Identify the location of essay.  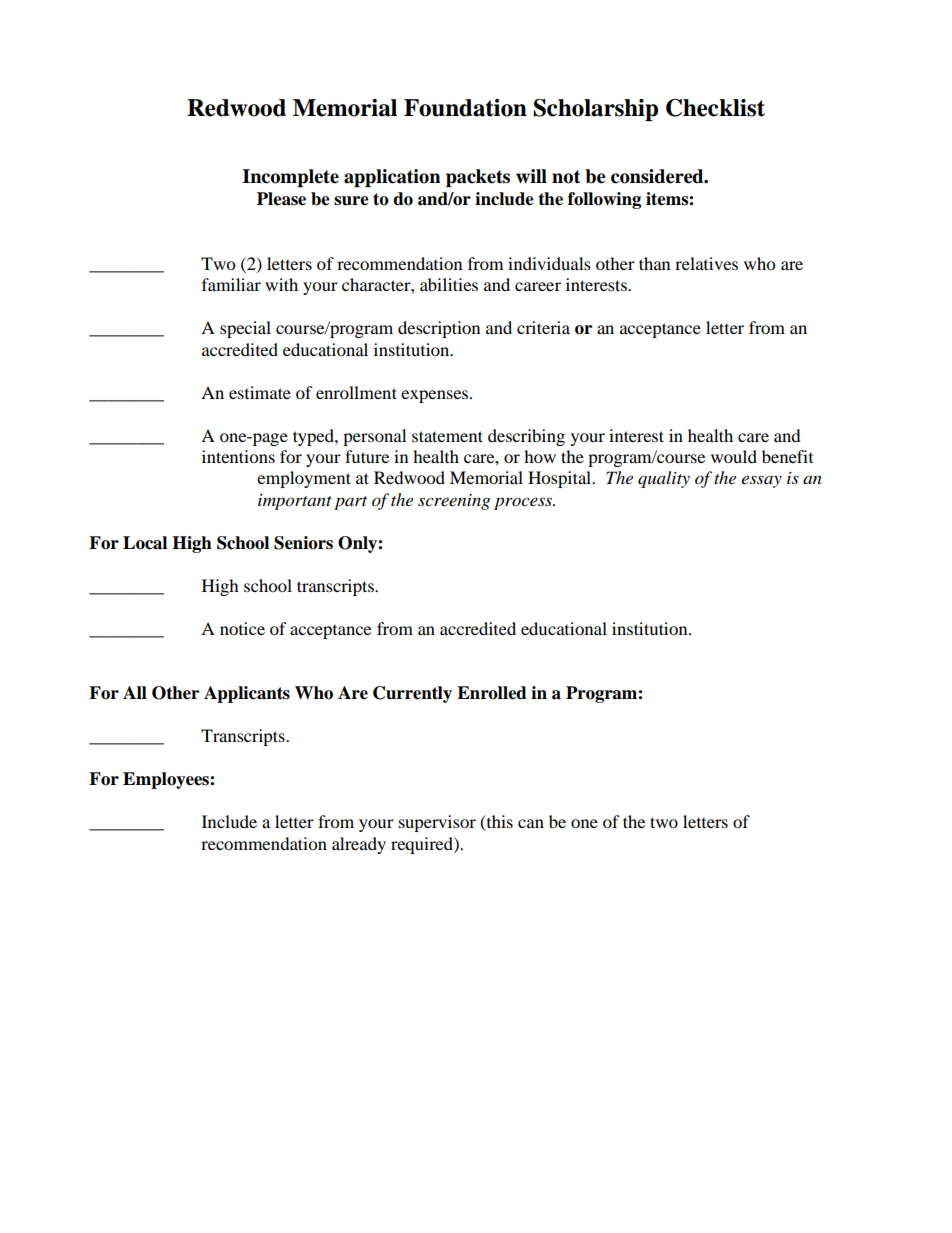
(762, 481).
